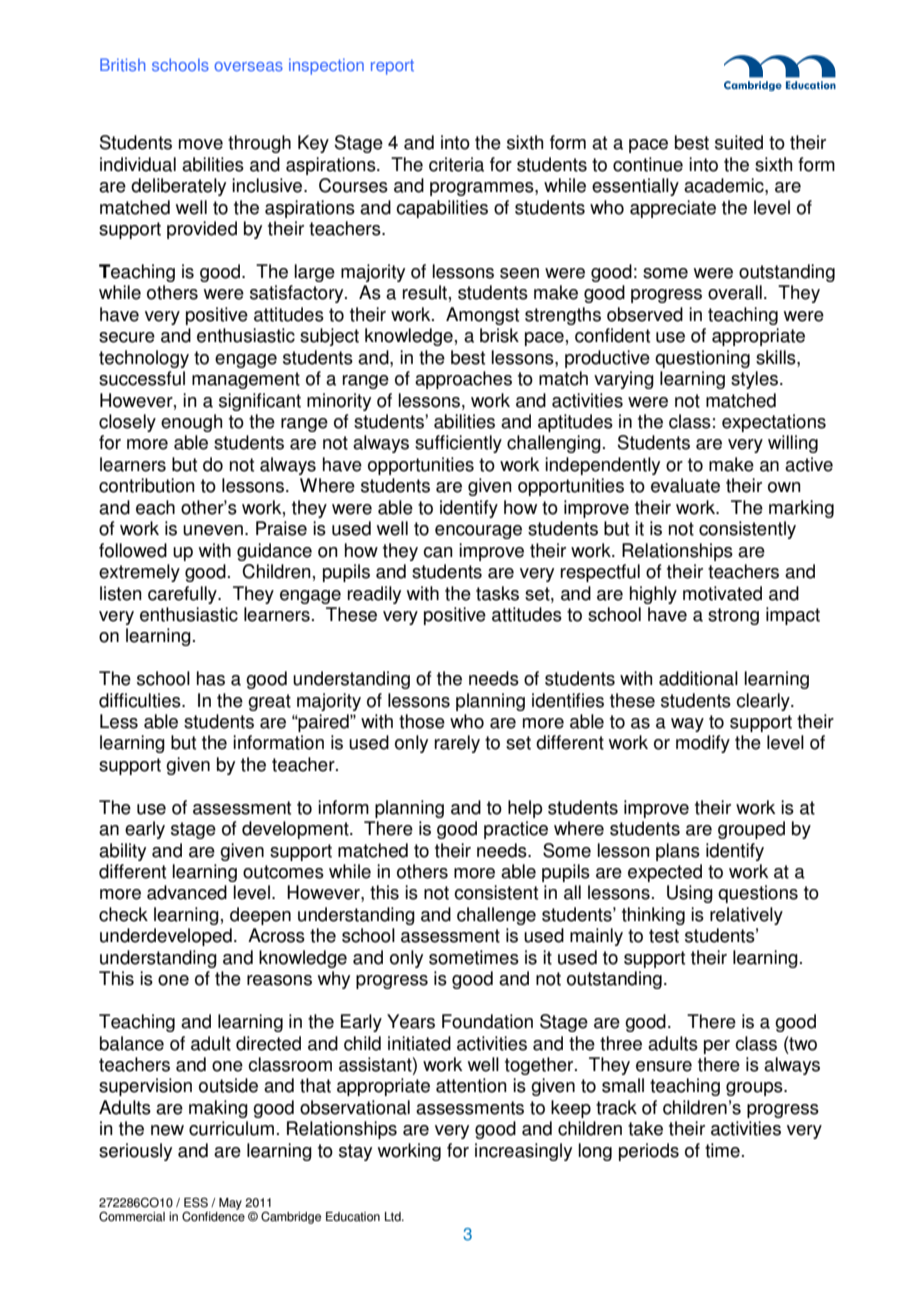 This document has width=924, height=1308. I want to click on move, so click(201, 144).
